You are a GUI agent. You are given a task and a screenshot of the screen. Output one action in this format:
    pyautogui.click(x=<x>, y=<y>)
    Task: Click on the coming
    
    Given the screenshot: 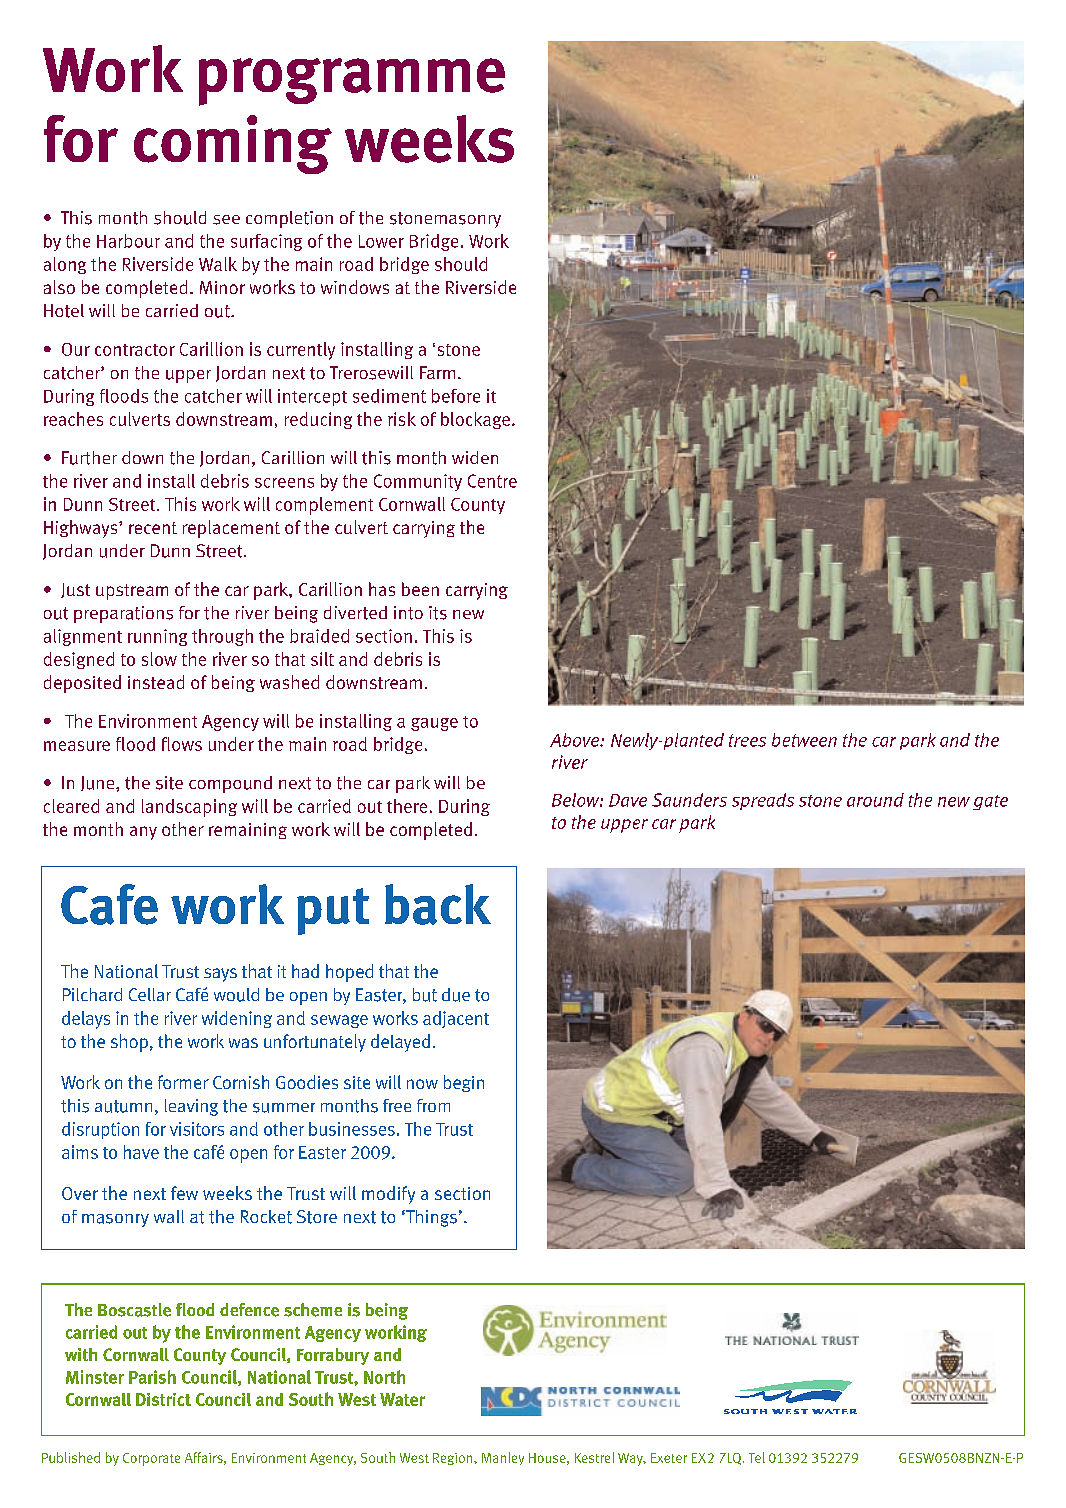 What is the action you would take?
    pyautogui.click(x=233, y=144)
